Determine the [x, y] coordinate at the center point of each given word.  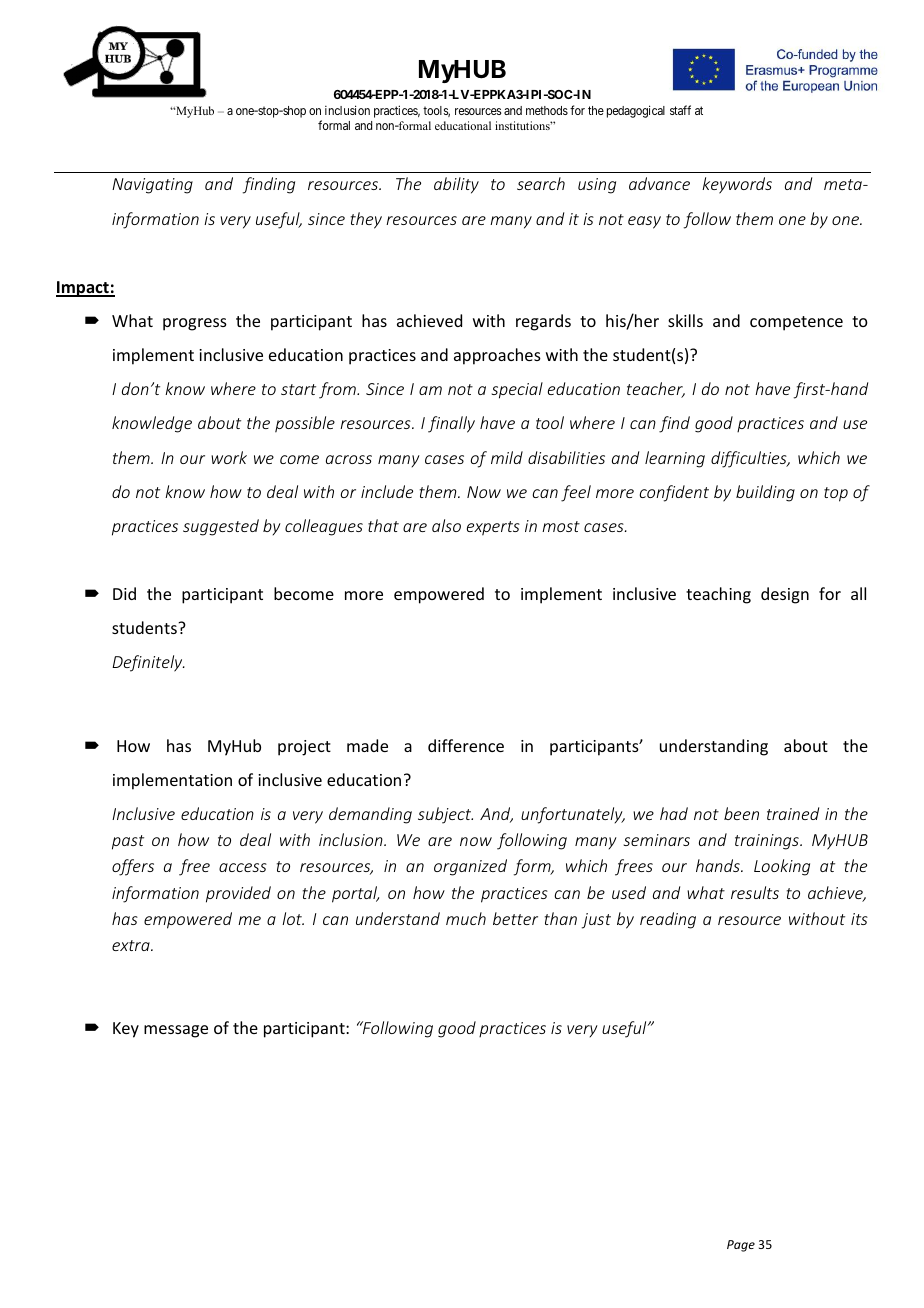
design [785, 595]
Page [741, 1246]
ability [456, 185]
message [176, 1031]
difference [466, 745]
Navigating [152, 186]
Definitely [148, 663]
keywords [737, 185]
